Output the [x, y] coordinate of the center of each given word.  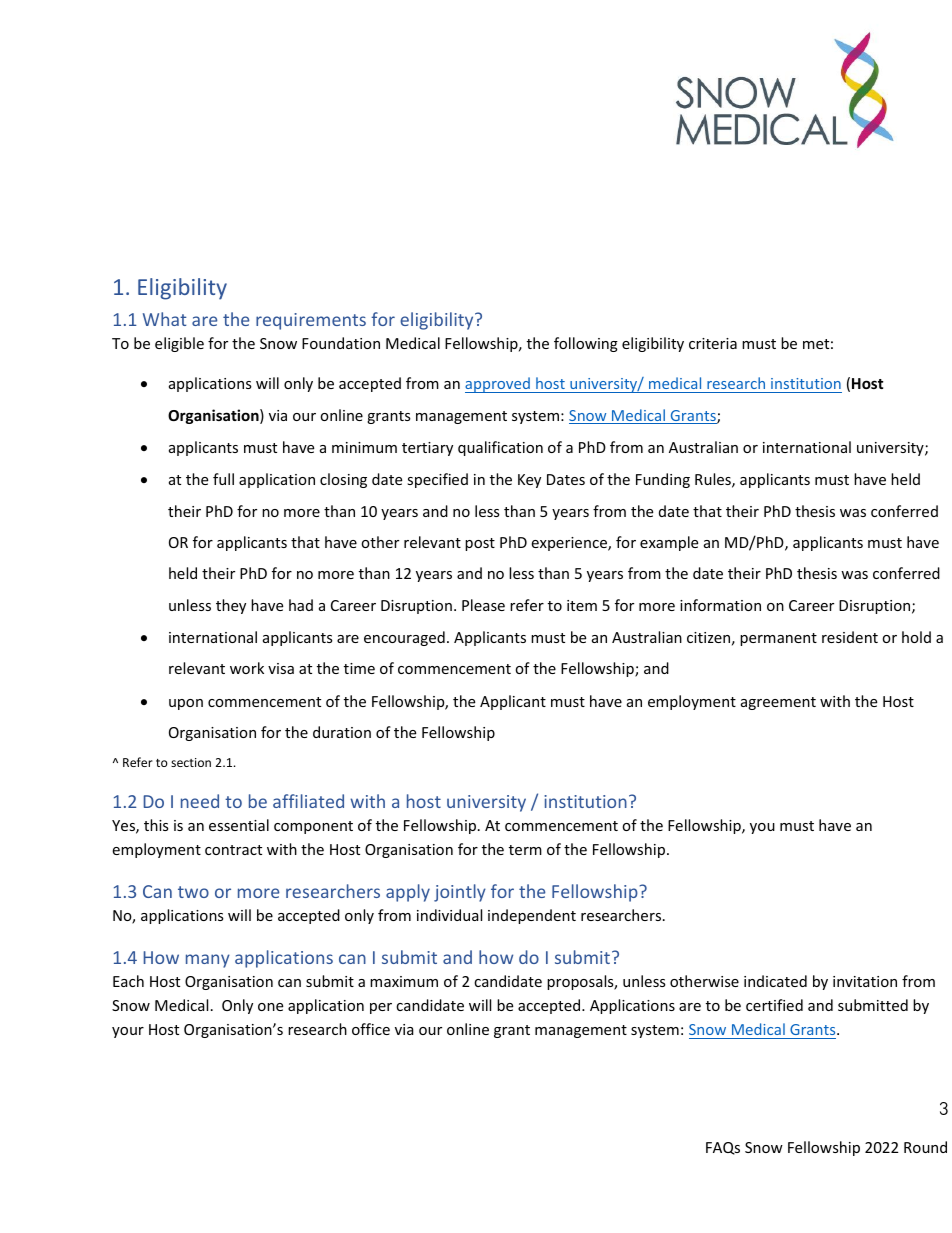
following [586, 344]
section [191, 762]
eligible [179, 344]
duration [342, 732]
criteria [713, 343]
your [128, 1032]
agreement [778, 703]
